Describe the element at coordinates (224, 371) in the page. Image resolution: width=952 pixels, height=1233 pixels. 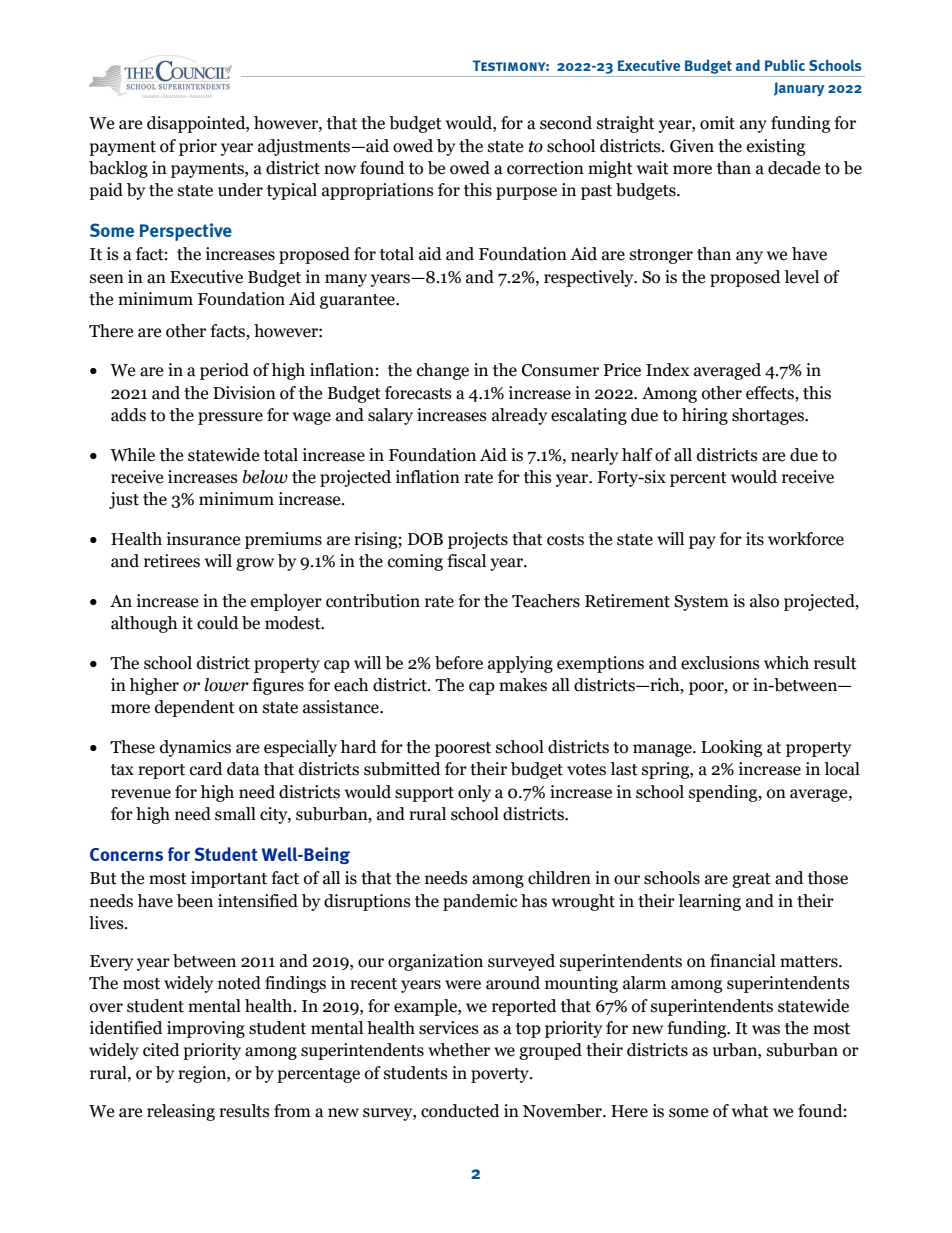
I see `period` at that location.
